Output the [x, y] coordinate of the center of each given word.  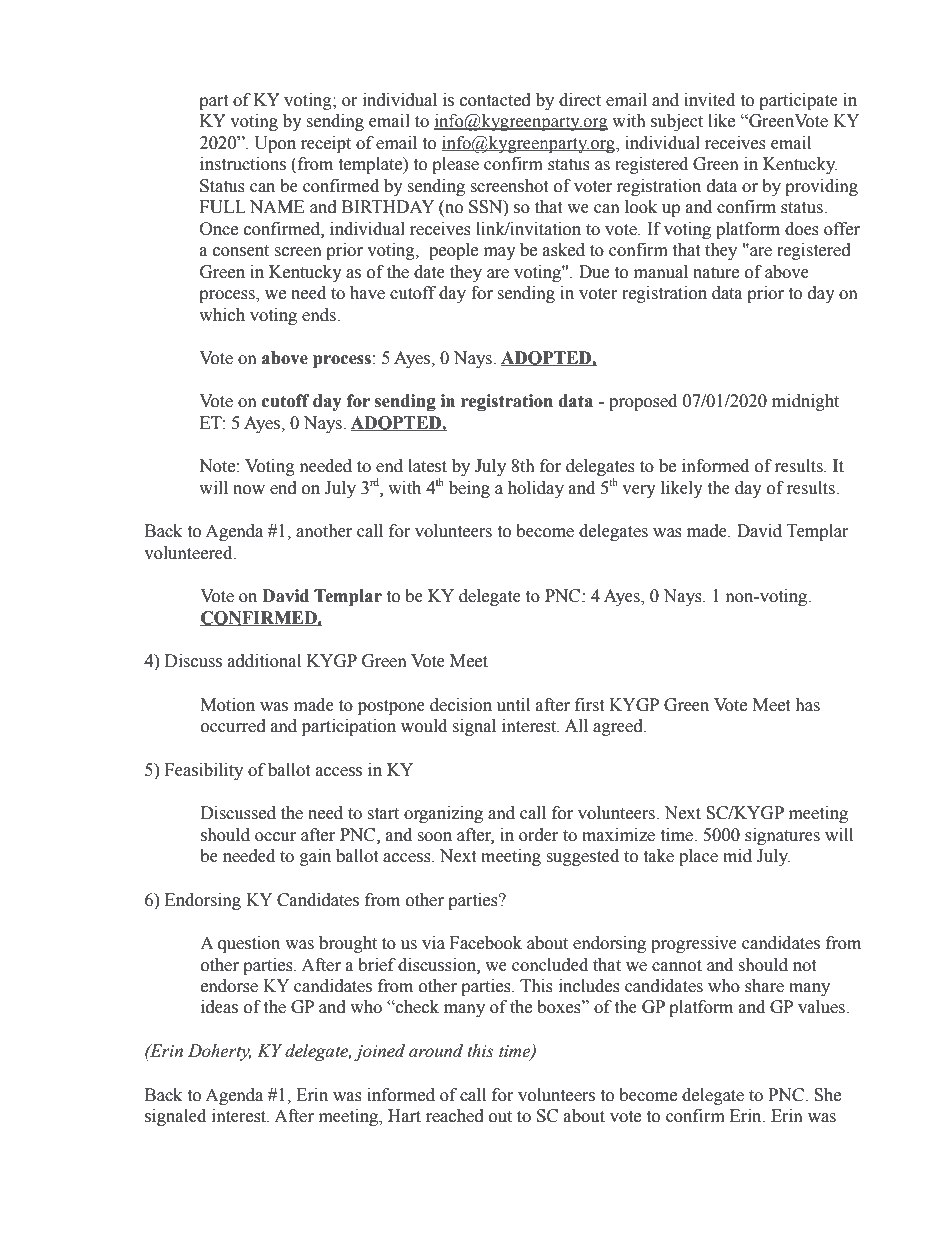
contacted [495, 100]
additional [264, 661]
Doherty [219, 1052]
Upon [275, 144]
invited [709, 100]
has [807, 705]
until [513, 705]
